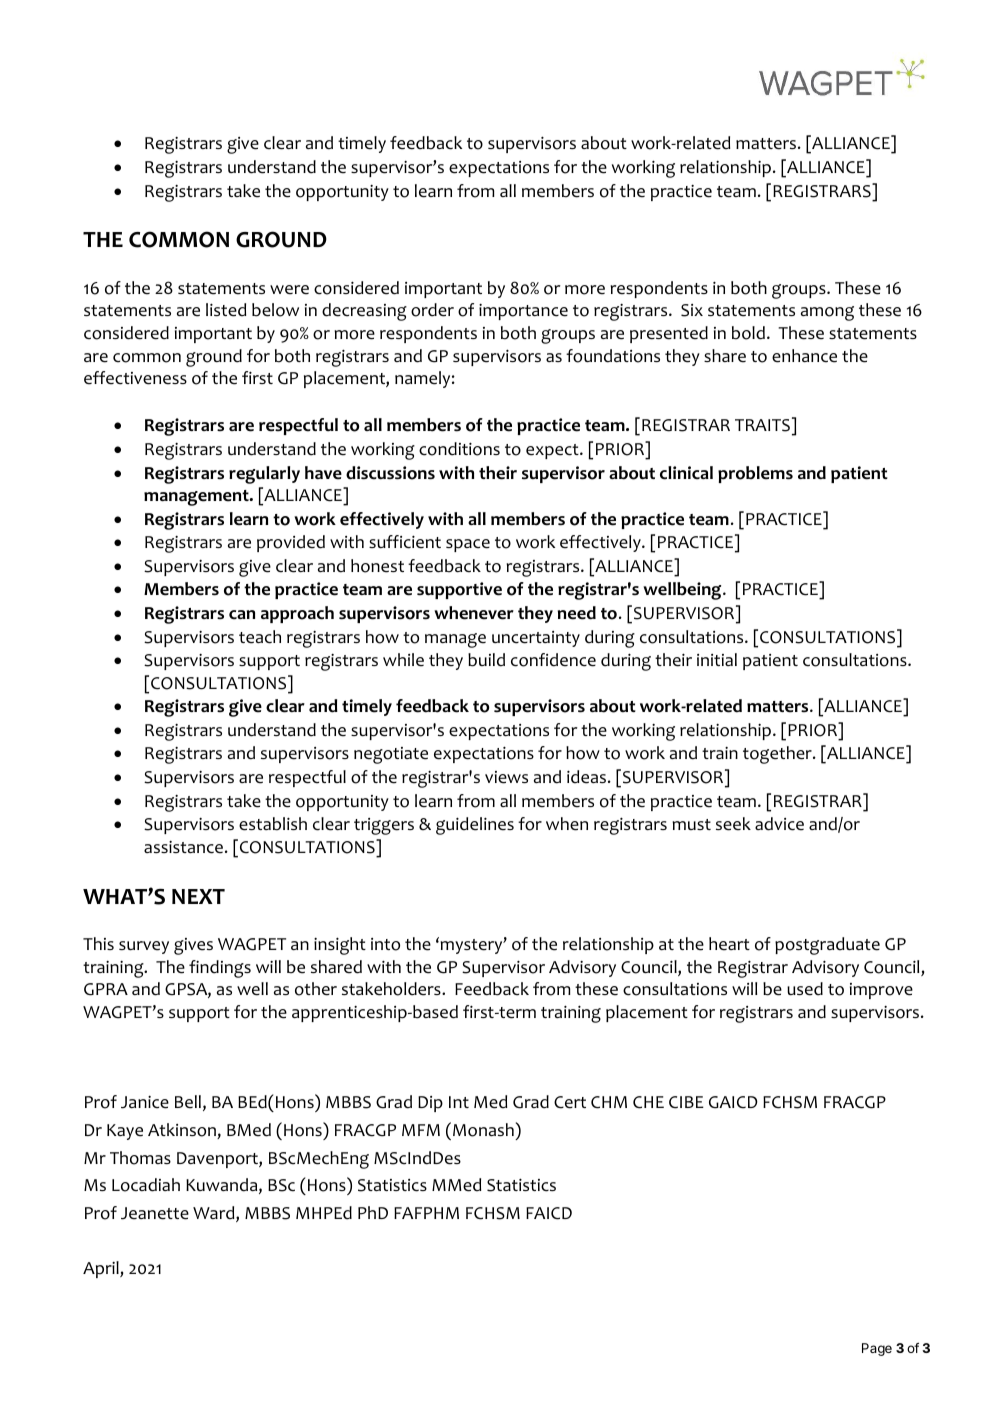 This image has width=1001, height=1416. Describe the element at coordinates (468, 545) in the image. I see `space` at that location.
